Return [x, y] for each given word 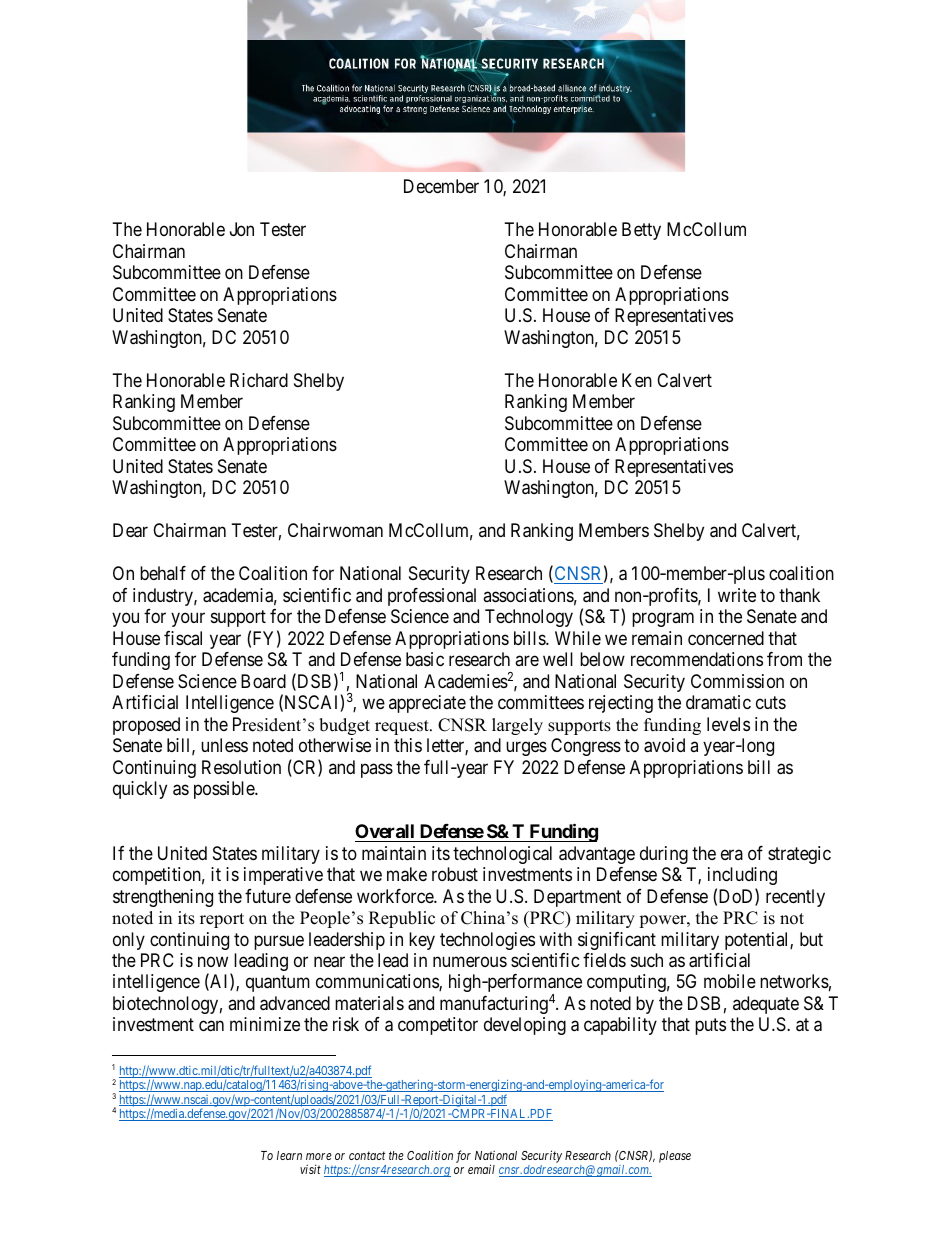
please [675, 1157]
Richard [259, 380]
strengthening [163, 898]
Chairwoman [335, 530]
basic [425, 659]
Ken [637, 380]
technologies [487, 941]
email [481, 1169]
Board [263, 681]
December [441, 186]
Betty [641, 231]
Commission [737, 681]
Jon [242, 229]
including [742, 876]
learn [289, 1155]
